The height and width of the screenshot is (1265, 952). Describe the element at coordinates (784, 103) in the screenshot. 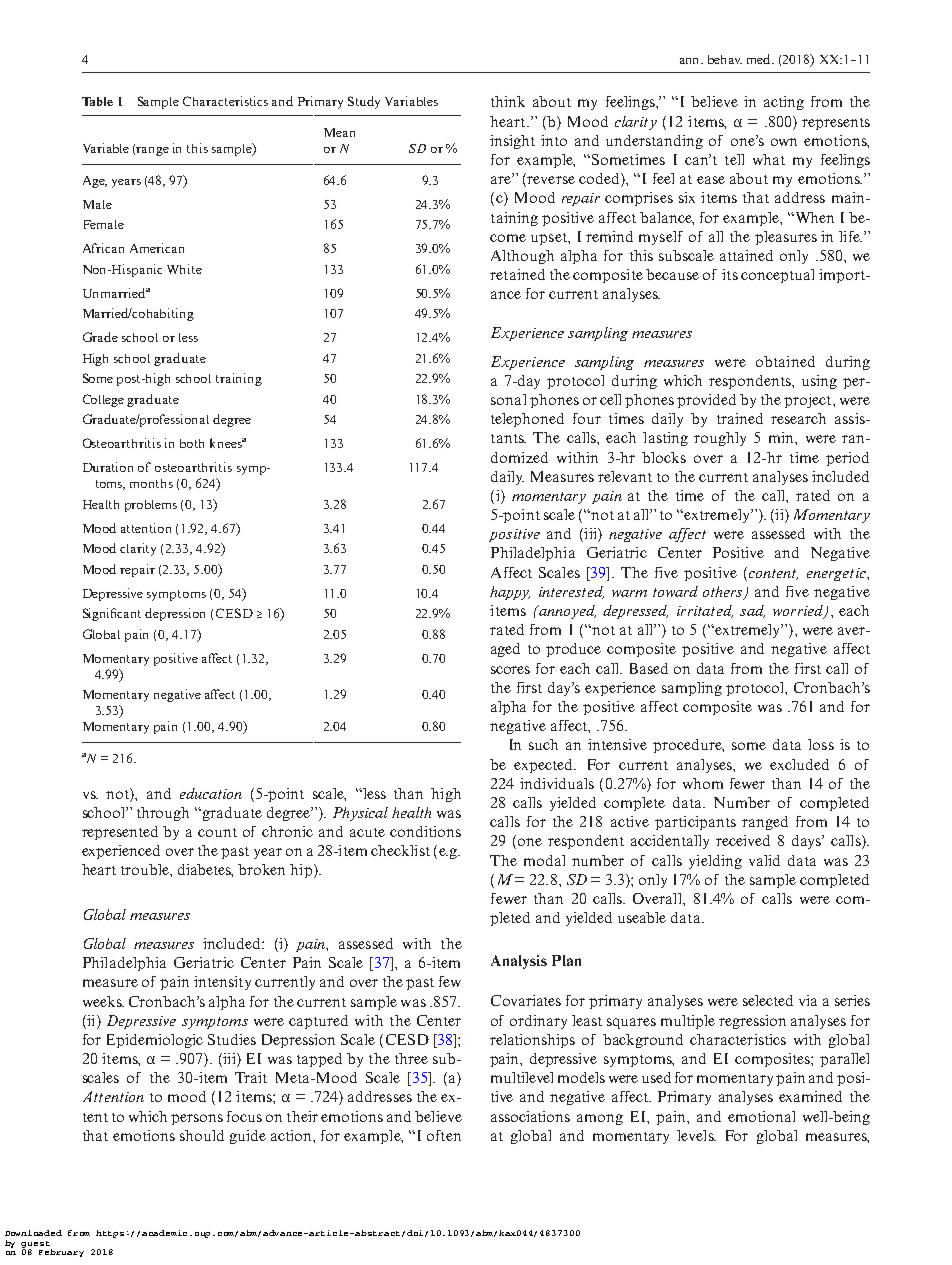

I see `acting` at that location.
